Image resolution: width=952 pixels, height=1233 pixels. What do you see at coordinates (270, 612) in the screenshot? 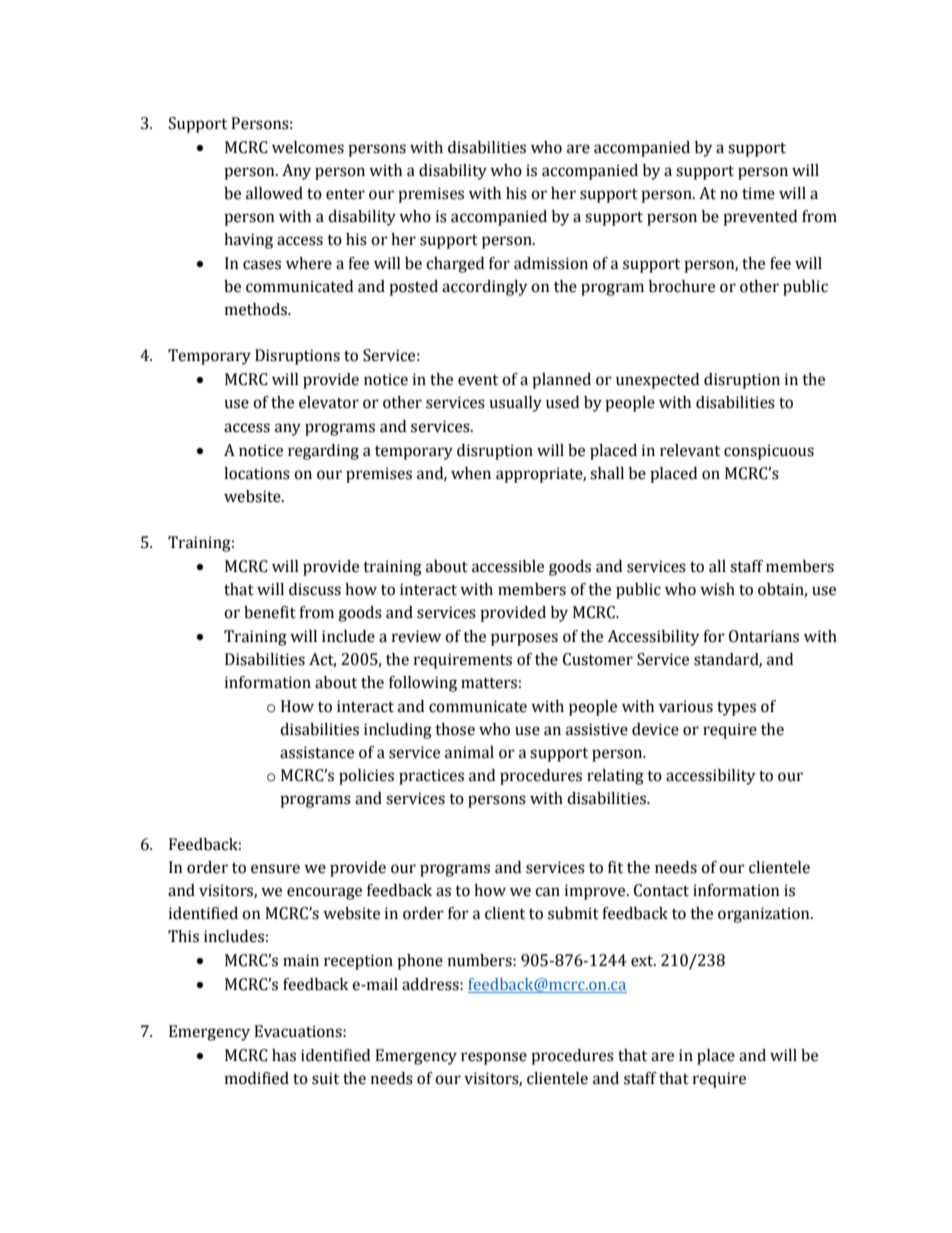
I see `benefit` at bounding box center [270, 612].
